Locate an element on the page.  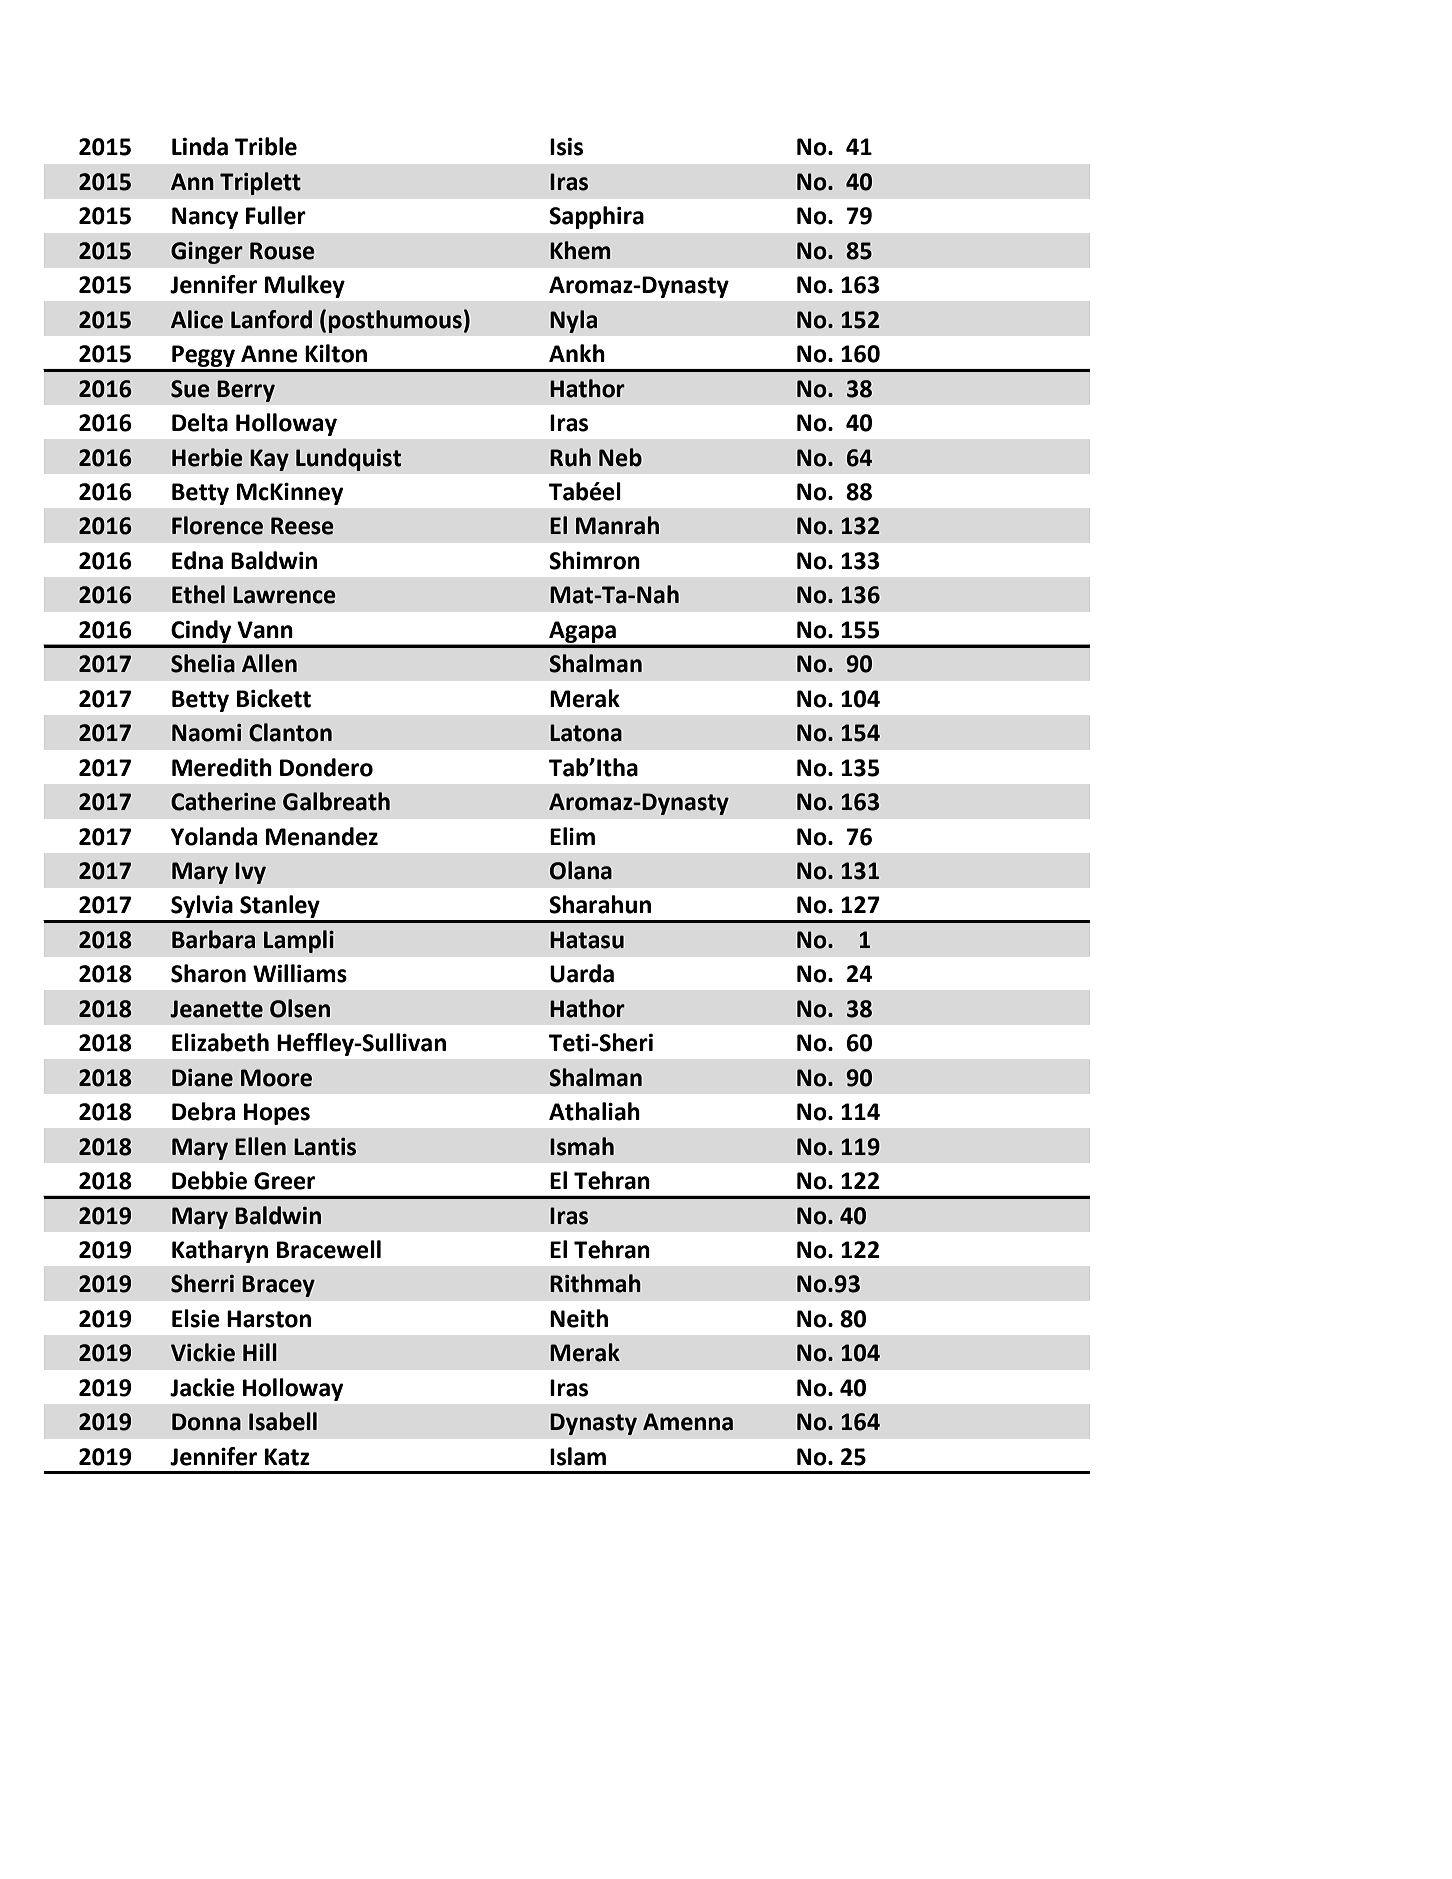
posthumous is located at coordinates (395, 321).
